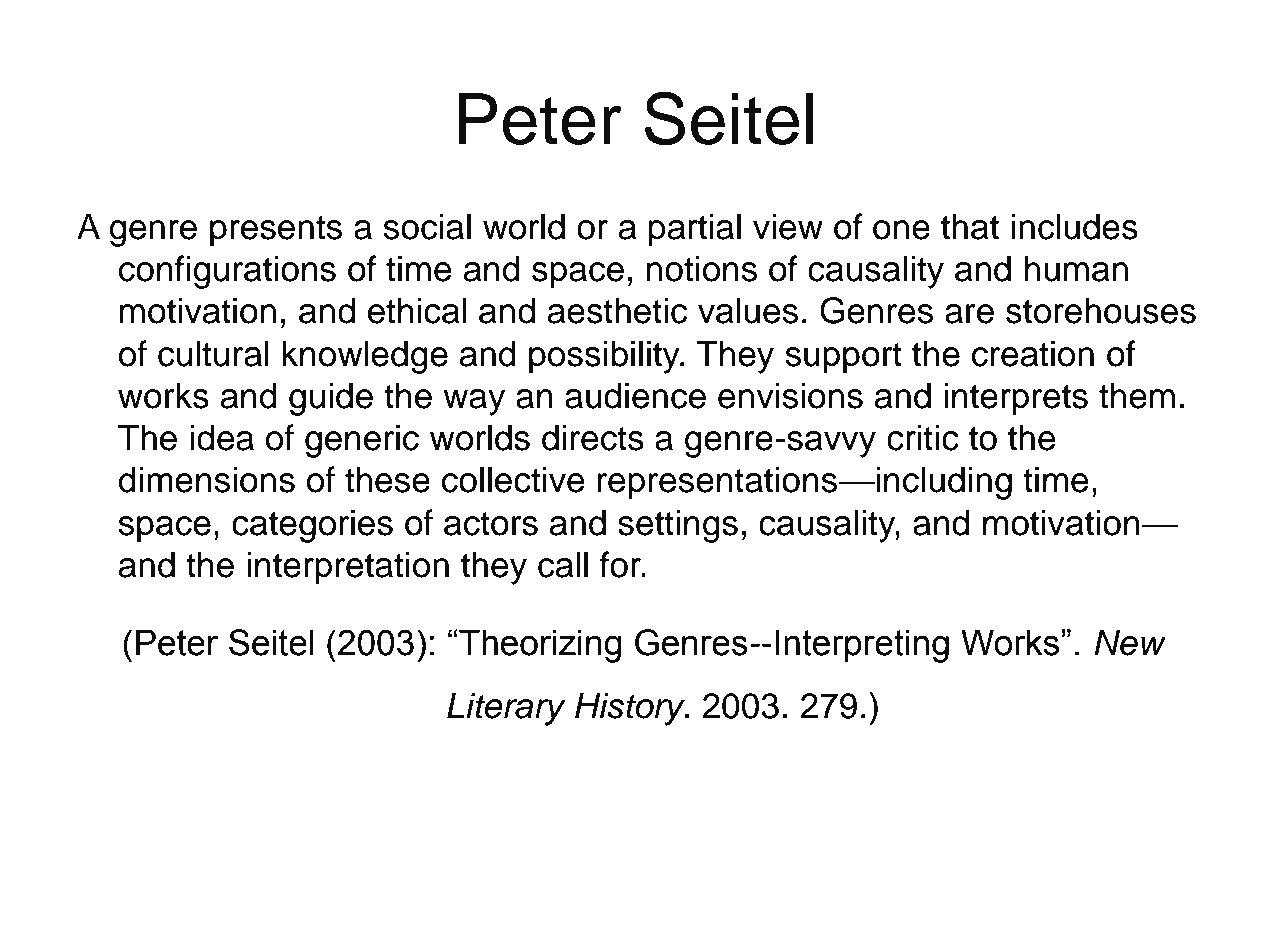 This page has width=1271, height=952. Describe the element at coordinates (387, 479) in the page. I see `these` at that location.
